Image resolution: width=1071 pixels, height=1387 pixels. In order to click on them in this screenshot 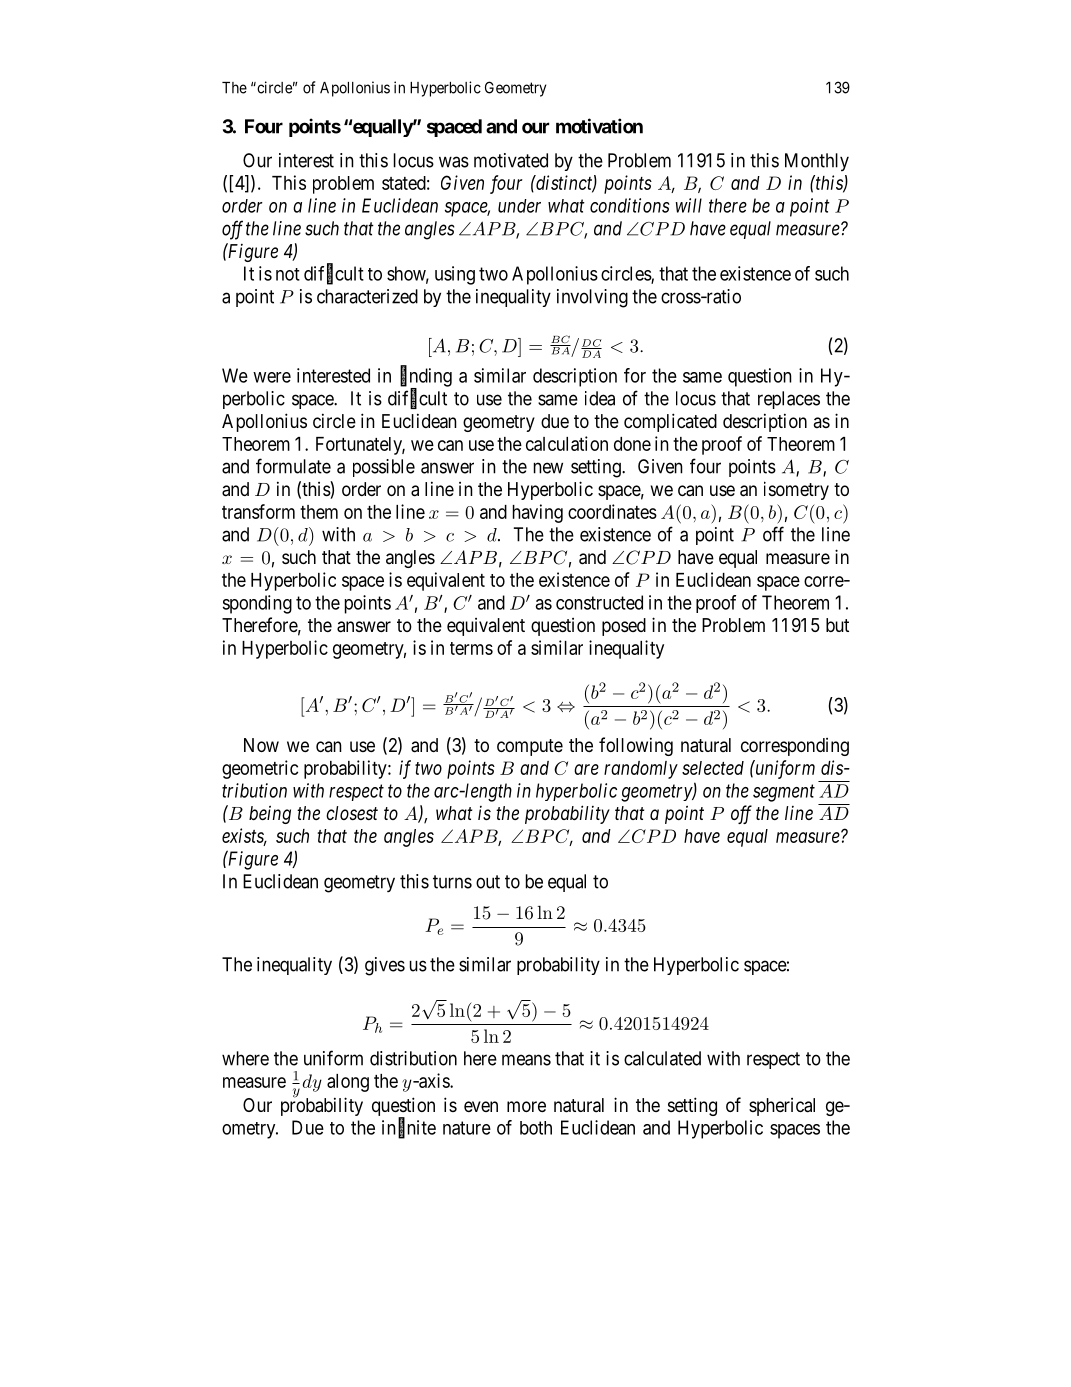, I will do `click(319, 512)`.
